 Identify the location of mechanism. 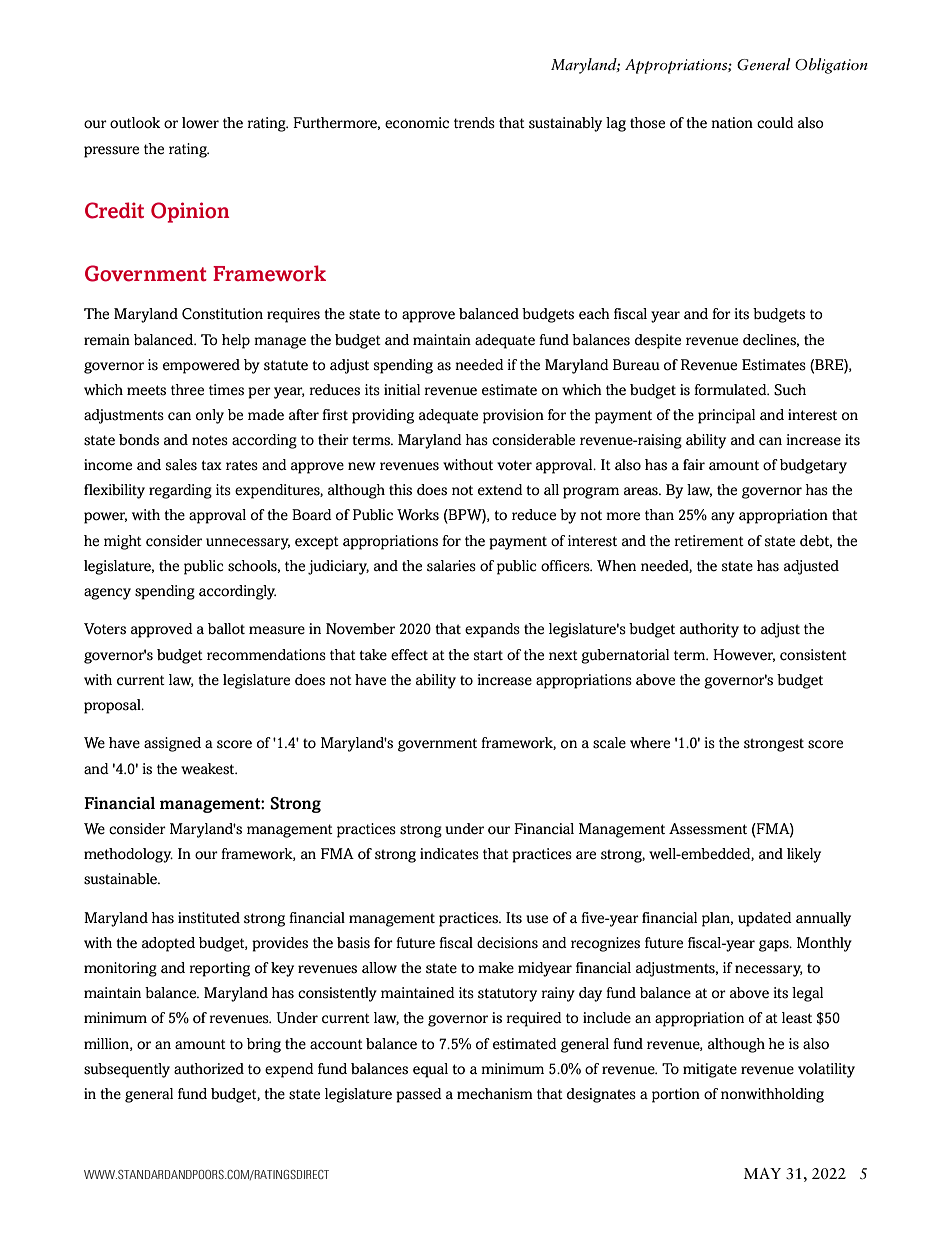
(495, 1094).
